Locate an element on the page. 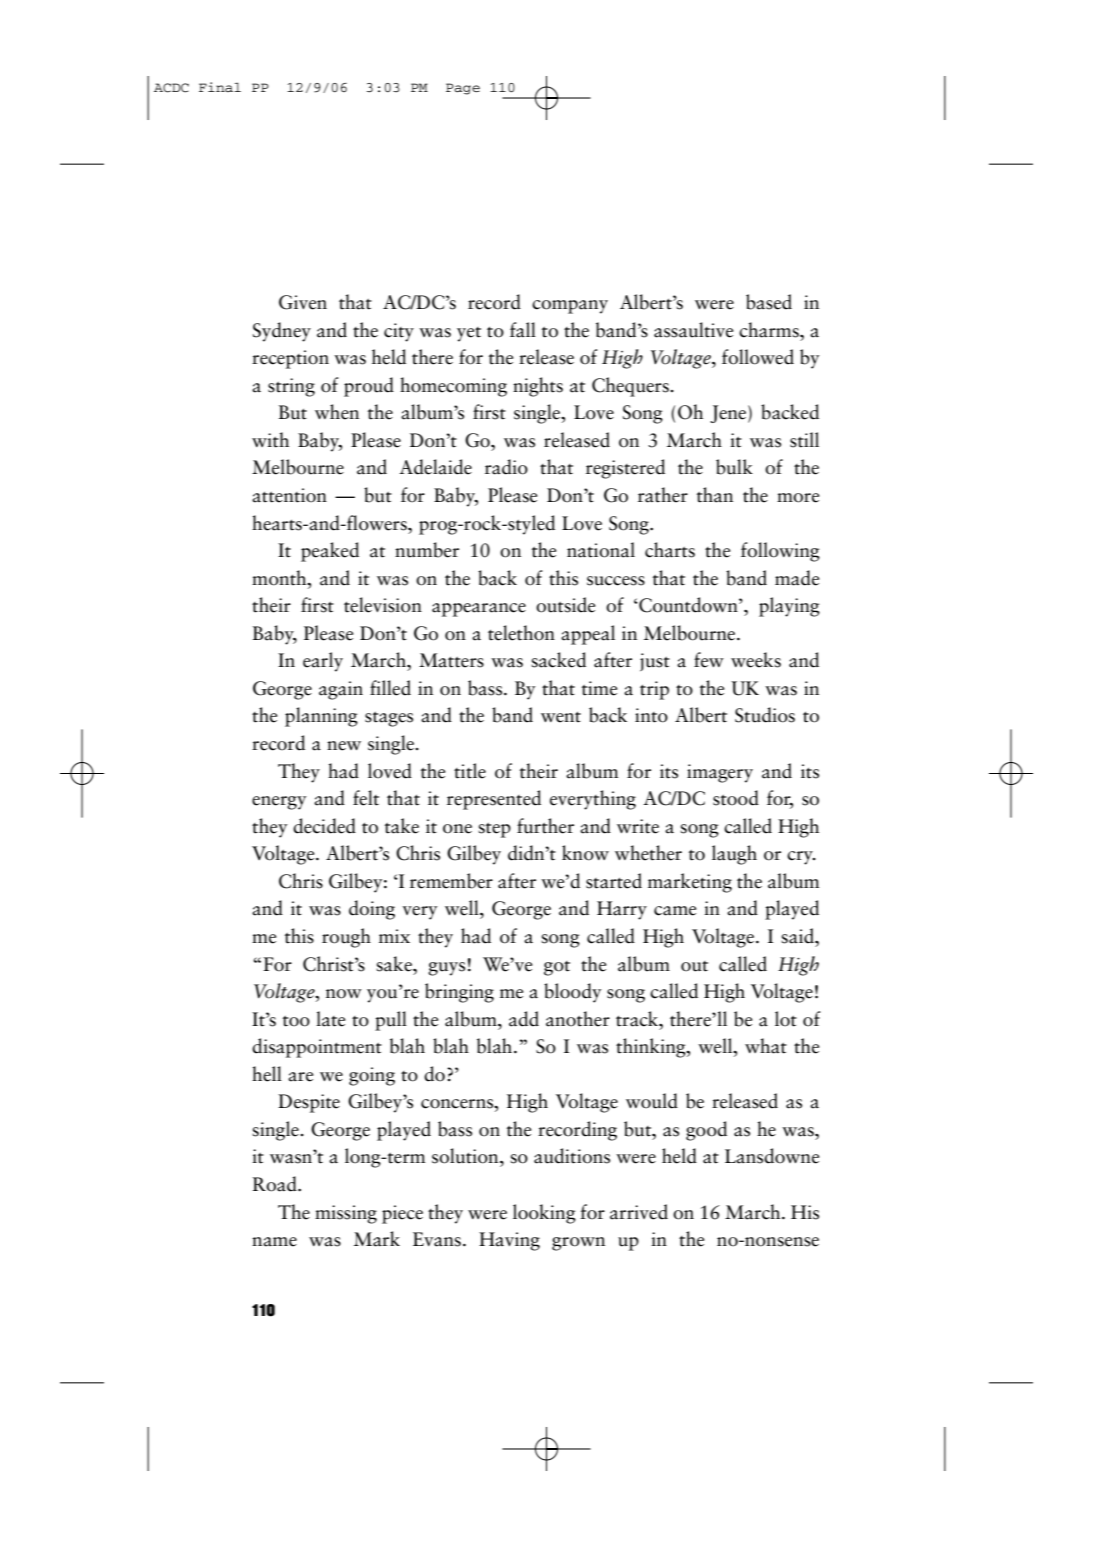 The image size is (1093, 1547). laugh is located at coordinates (734, 855).
